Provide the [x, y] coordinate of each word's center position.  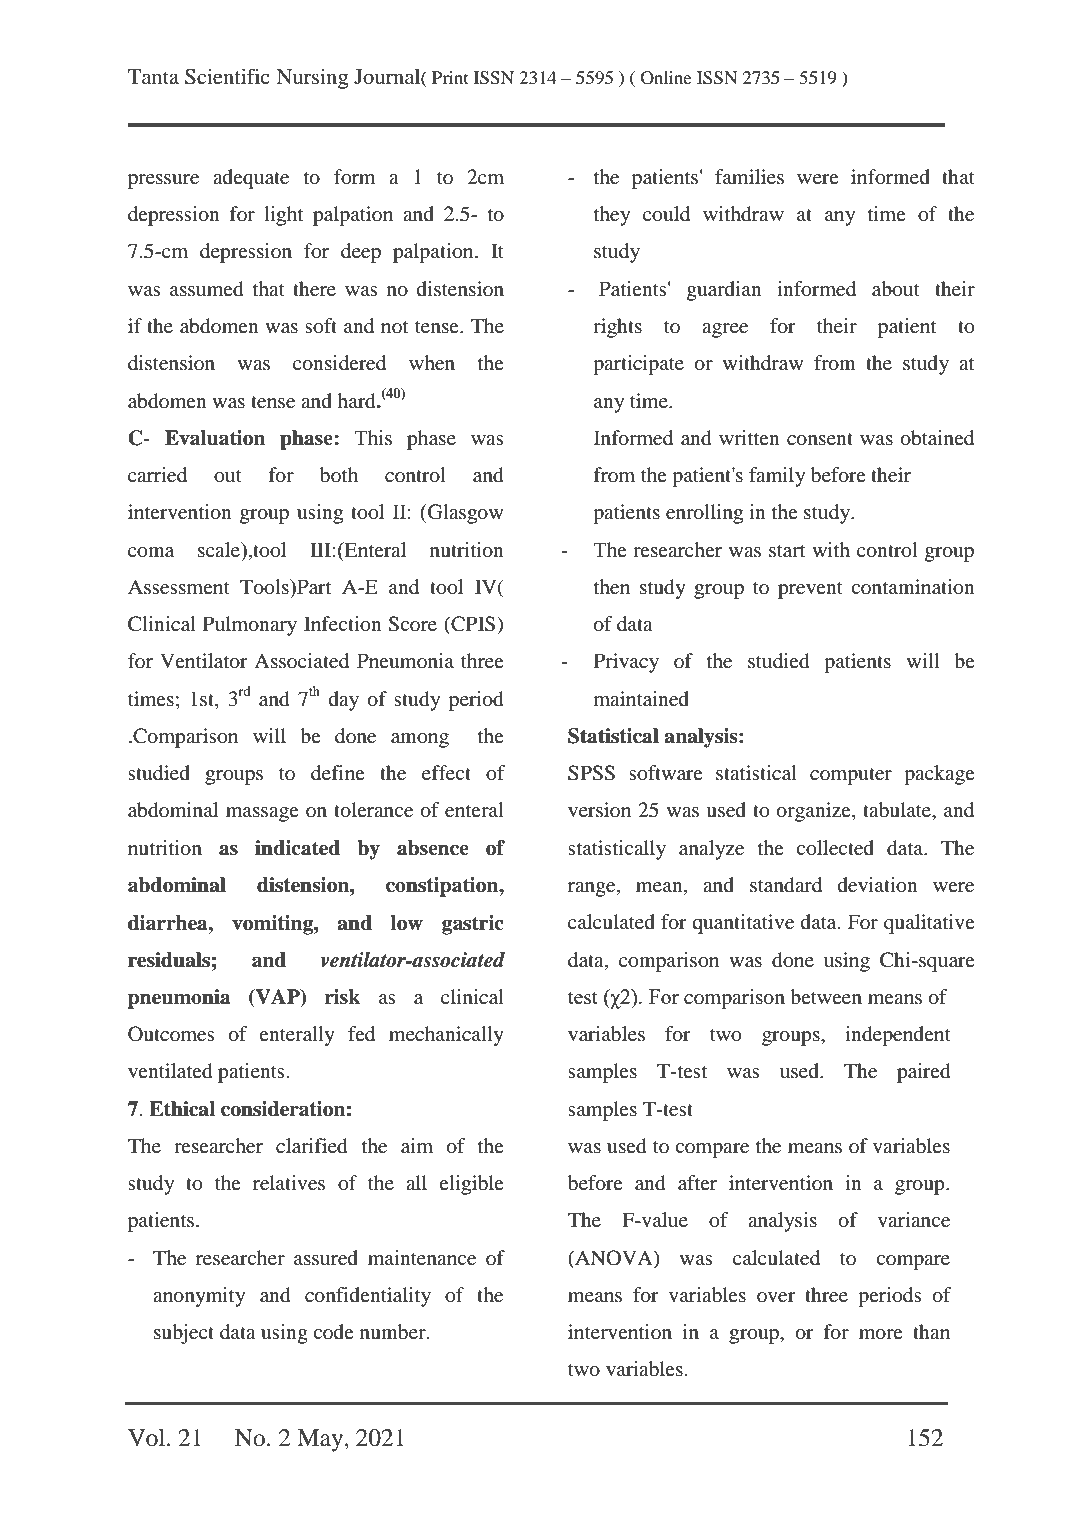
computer [851, 776]
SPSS [591, 773]
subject [184, 1334]
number [394, 1332]
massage [262, 814]
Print [450, 77]
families [749, 176]
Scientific [227, 76]
